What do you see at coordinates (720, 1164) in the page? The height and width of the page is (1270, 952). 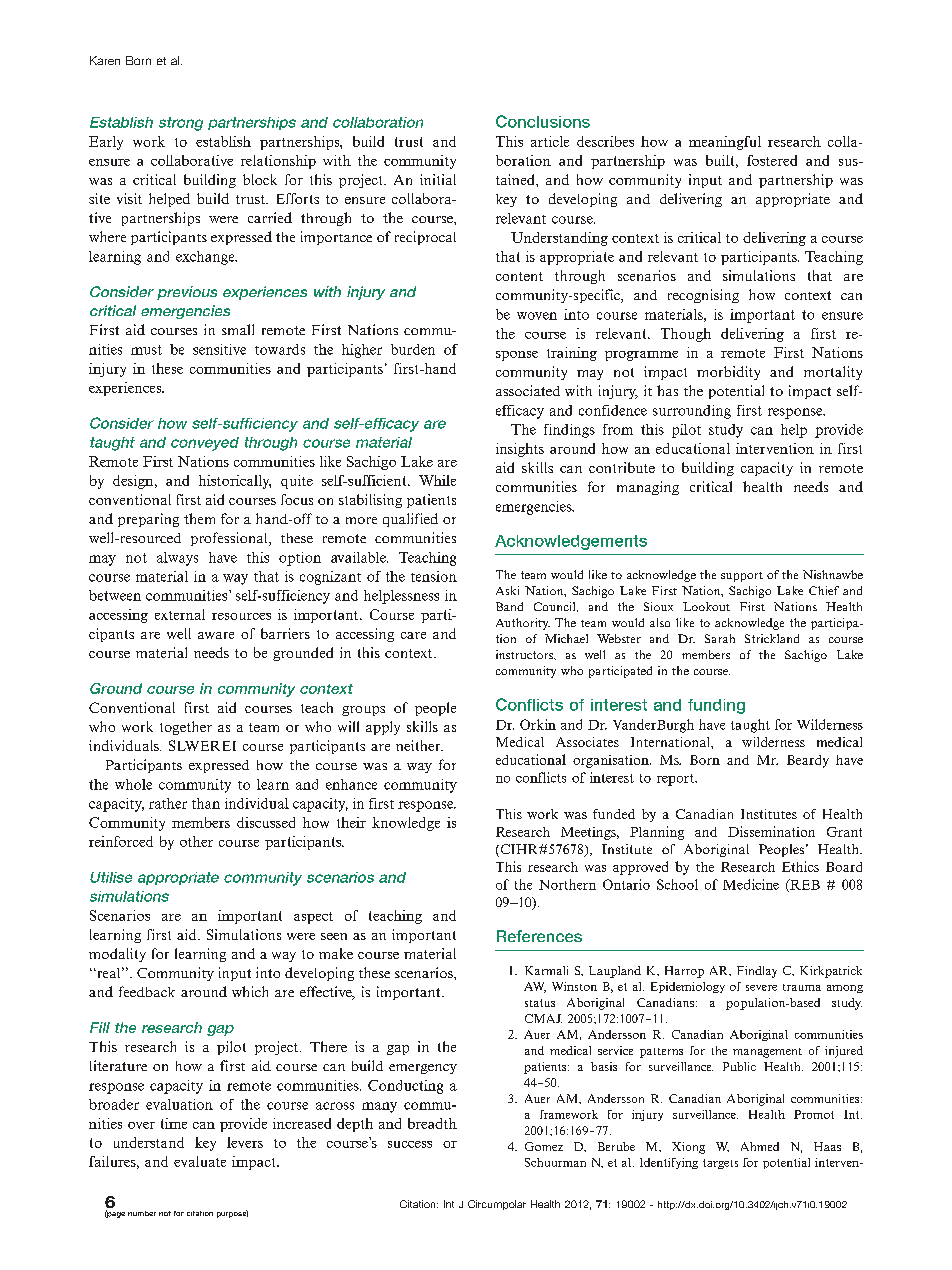 I see `targets` at bounding box center [720, 1164].
